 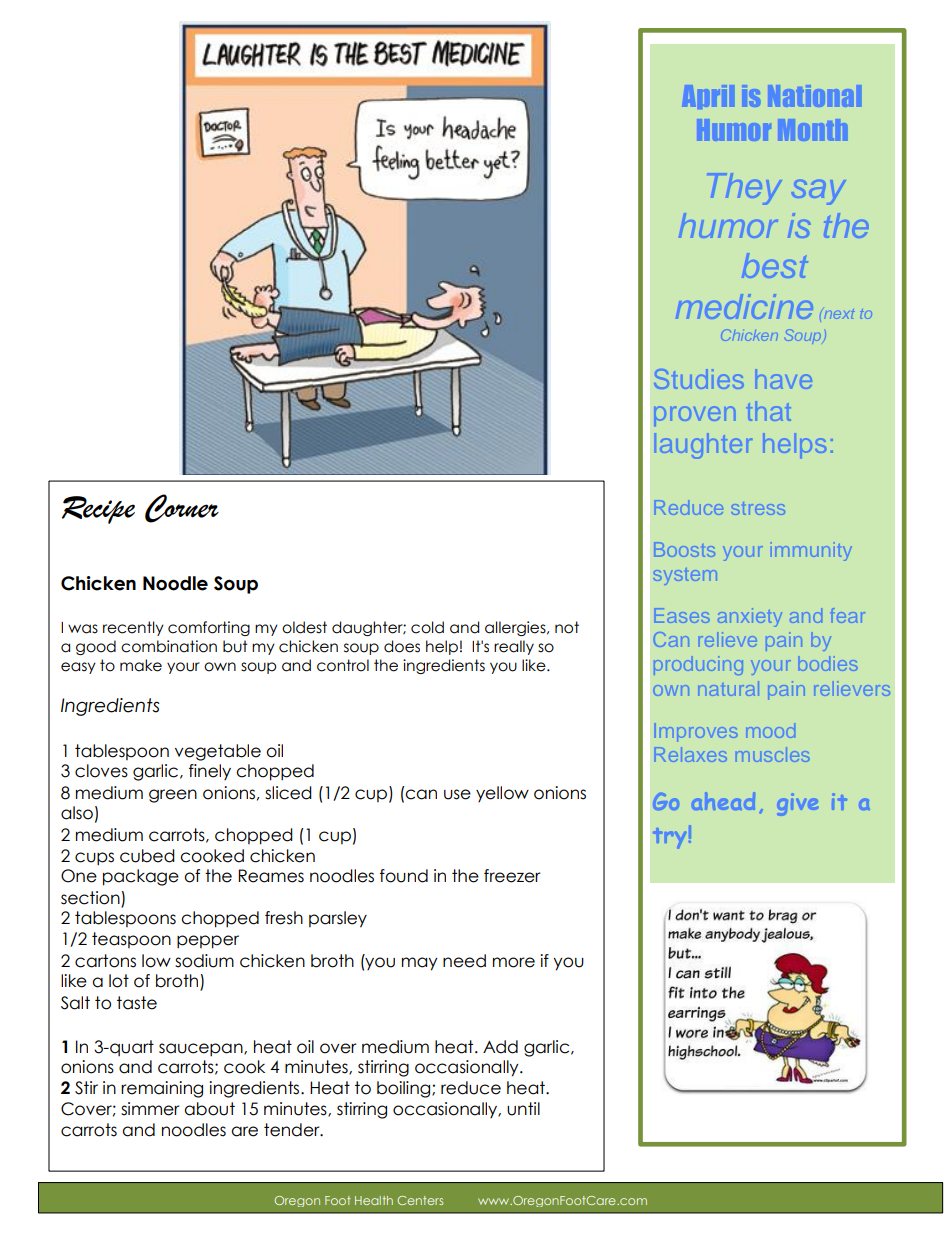 What do you see at coordinates (708, 97) in the page?
I see `April` at bounding box center [708, 97].
